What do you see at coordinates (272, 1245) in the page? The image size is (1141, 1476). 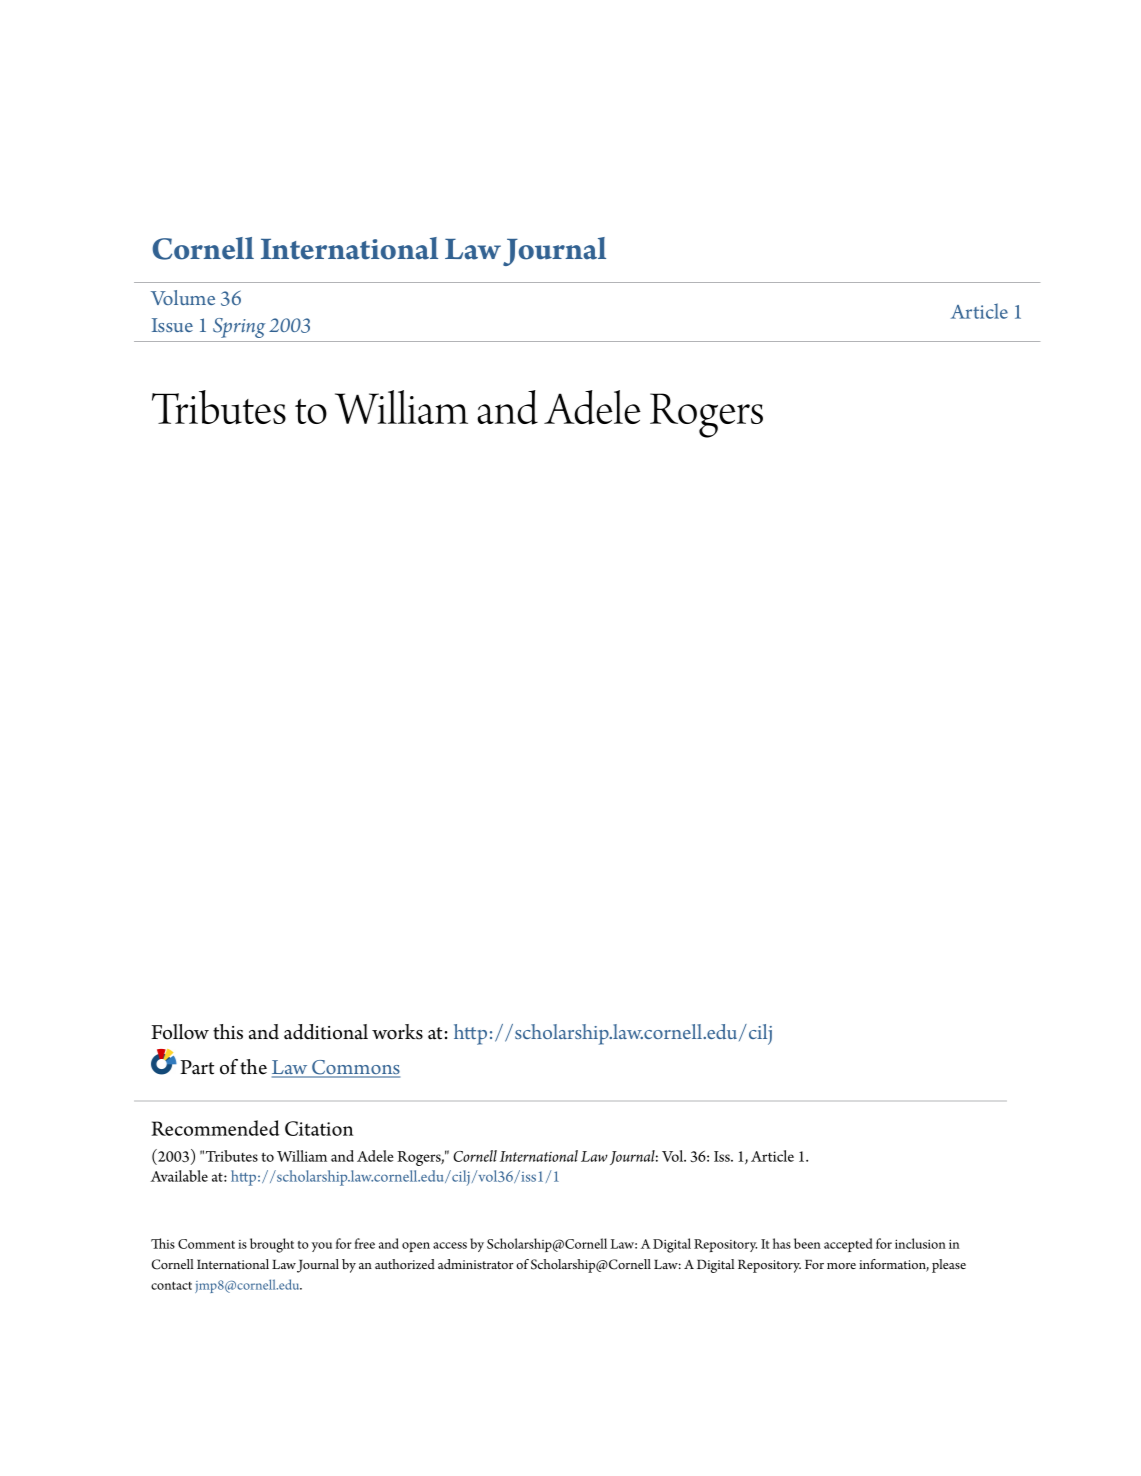 I see `brought` at bounding box center [272, 1245].
